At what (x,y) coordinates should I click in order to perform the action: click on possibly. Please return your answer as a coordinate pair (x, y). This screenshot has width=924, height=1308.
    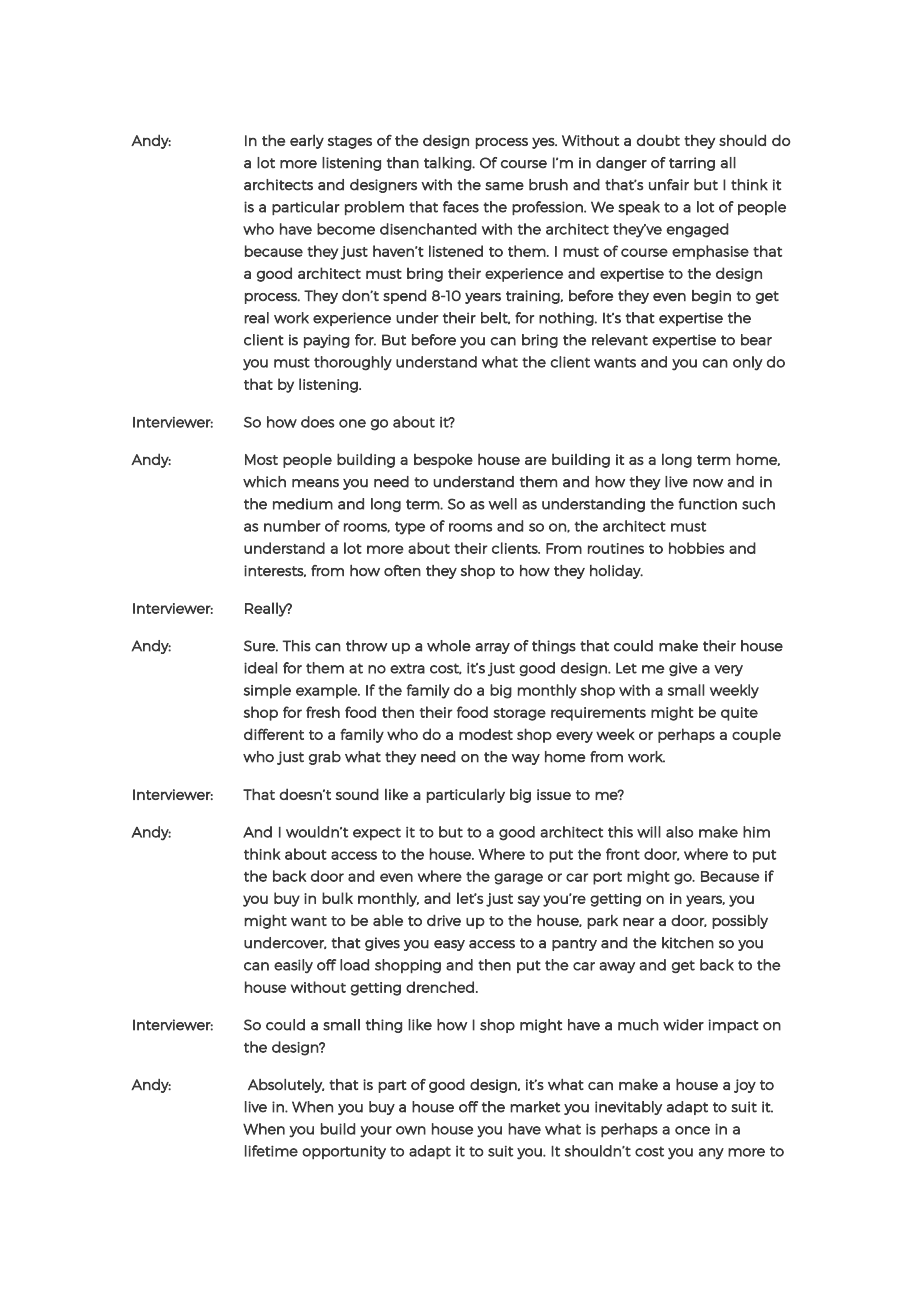
    Looking at the image, I should click on (740, 922).
